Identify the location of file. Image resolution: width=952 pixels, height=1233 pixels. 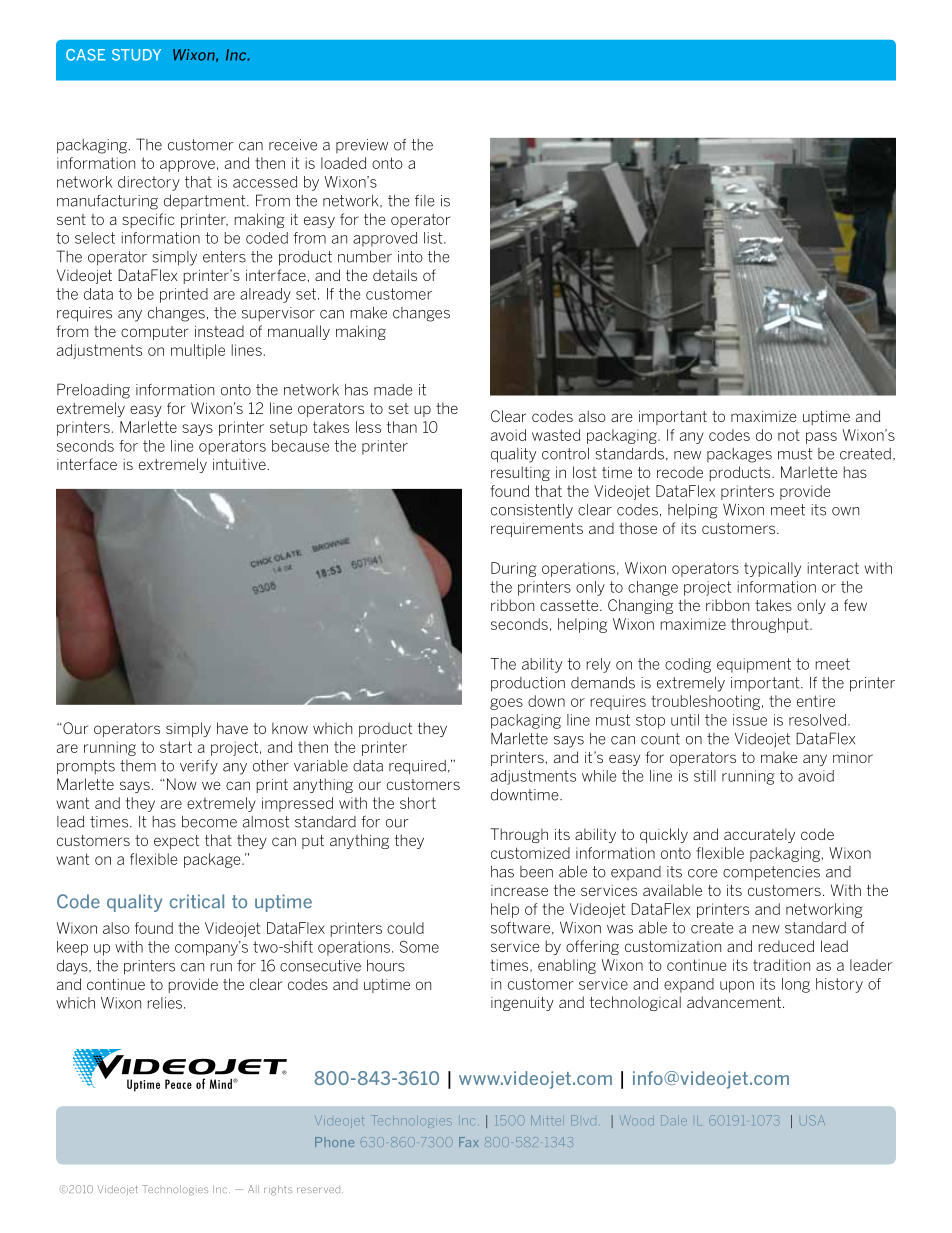
(425, 200).
